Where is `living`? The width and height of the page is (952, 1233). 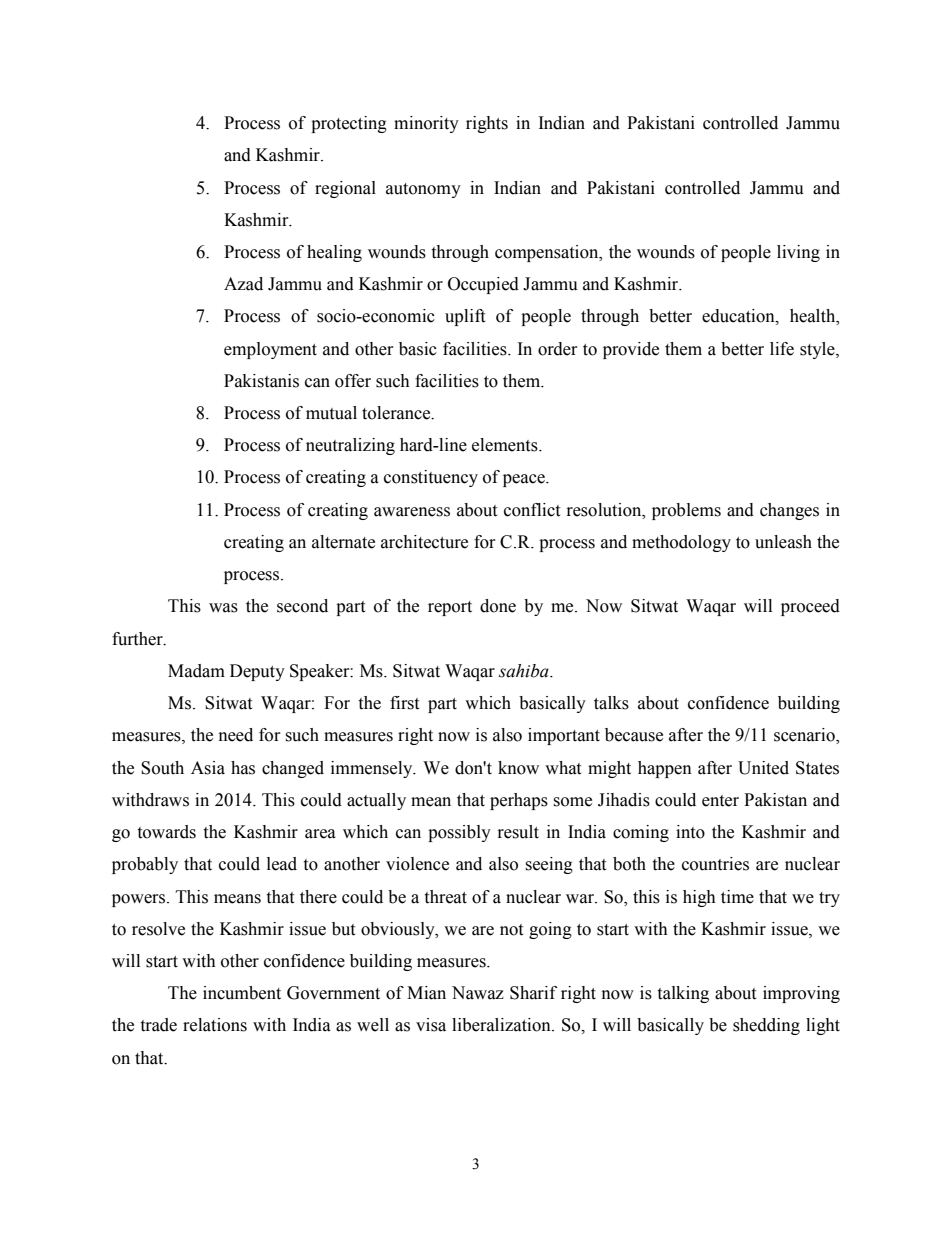 living is located at coordinates (798, 253).
